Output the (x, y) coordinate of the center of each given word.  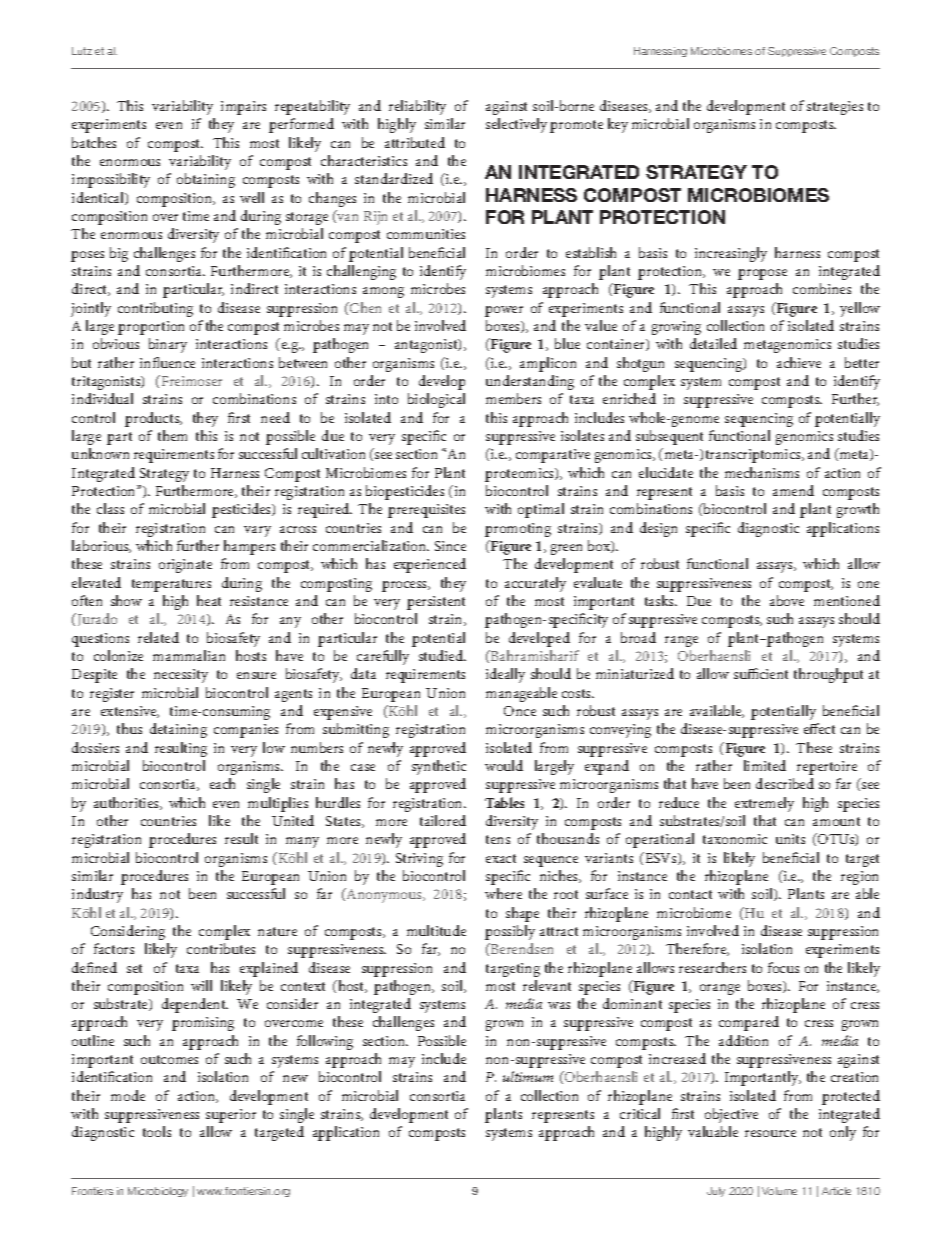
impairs (243, 108)
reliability (417, 107)
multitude (436, 930)
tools (157, 1131)
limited (765, 765)
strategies (835, 108)
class (110, 508)
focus (783, 967)
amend (793, 490)
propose (762, 274)
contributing (155, 309)
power (504, 311)
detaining (178, 730)
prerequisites (426, 511)
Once (520, 711)
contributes (221, 948)
